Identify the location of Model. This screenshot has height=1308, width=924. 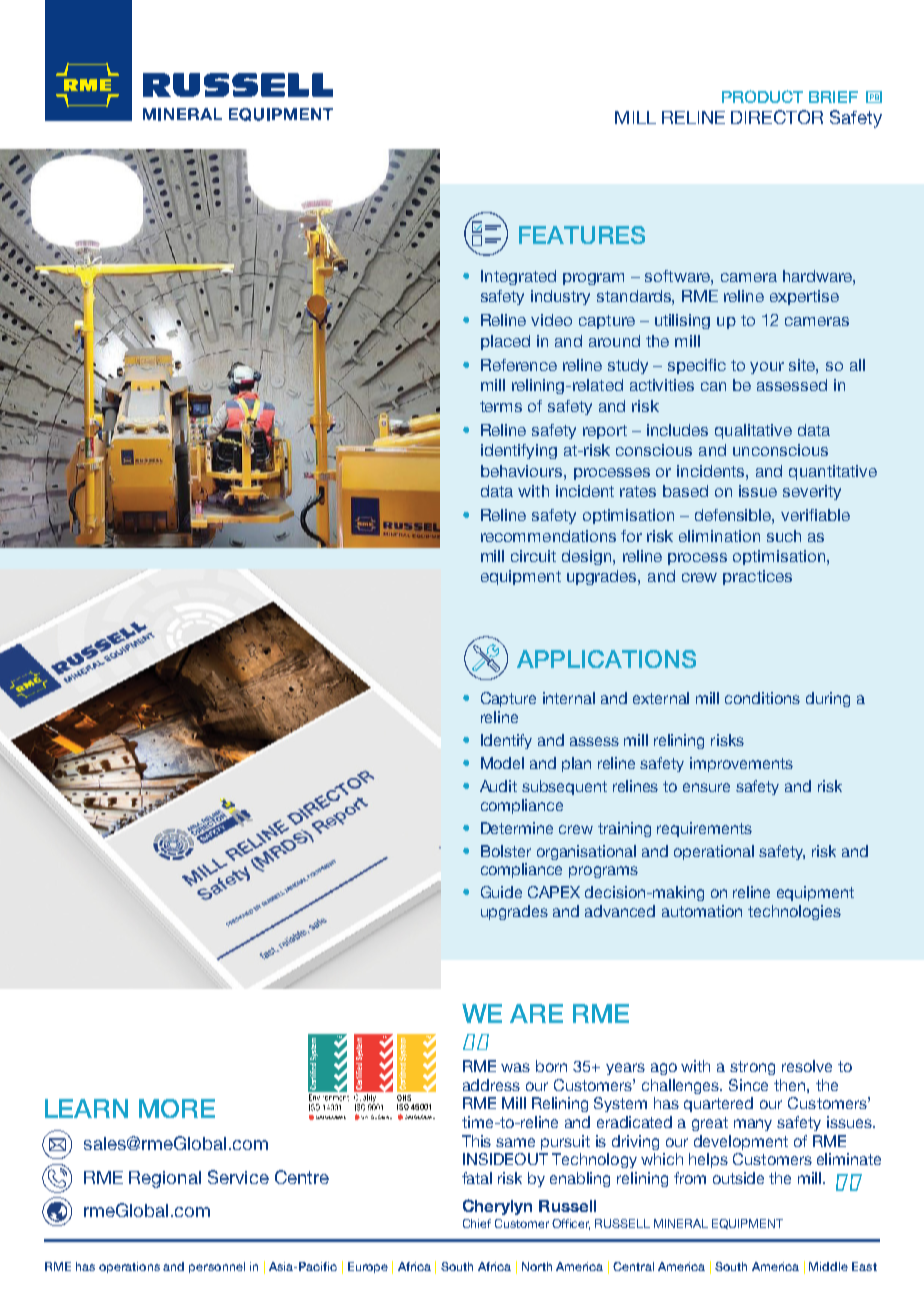
(502, 763).
